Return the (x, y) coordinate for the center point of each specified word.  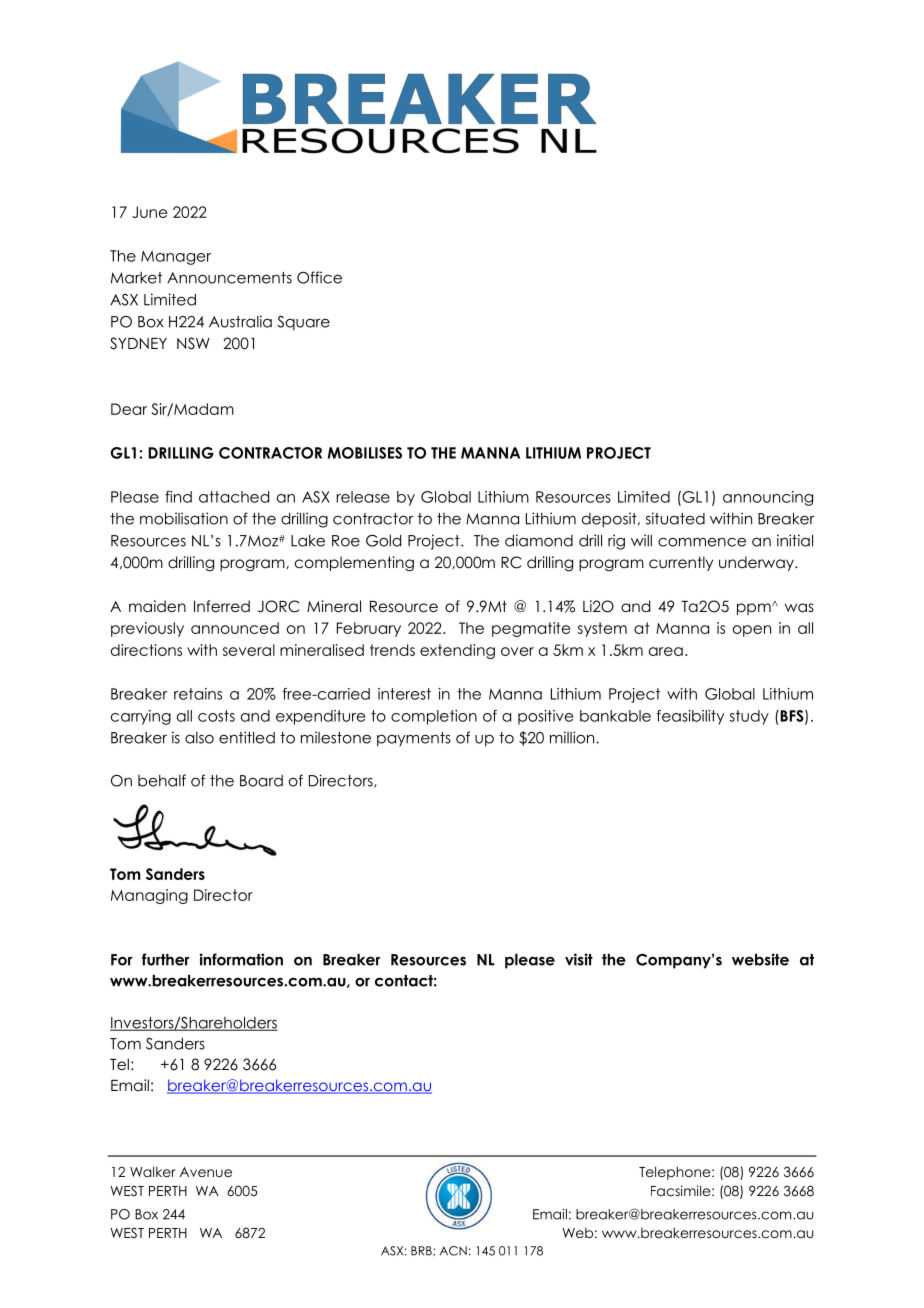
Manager (176, 257)
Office (319, 277)
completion (434, 717)
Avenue (206, 1172)
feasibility (690, 717)
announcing (768, 498)
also (199, 738)
